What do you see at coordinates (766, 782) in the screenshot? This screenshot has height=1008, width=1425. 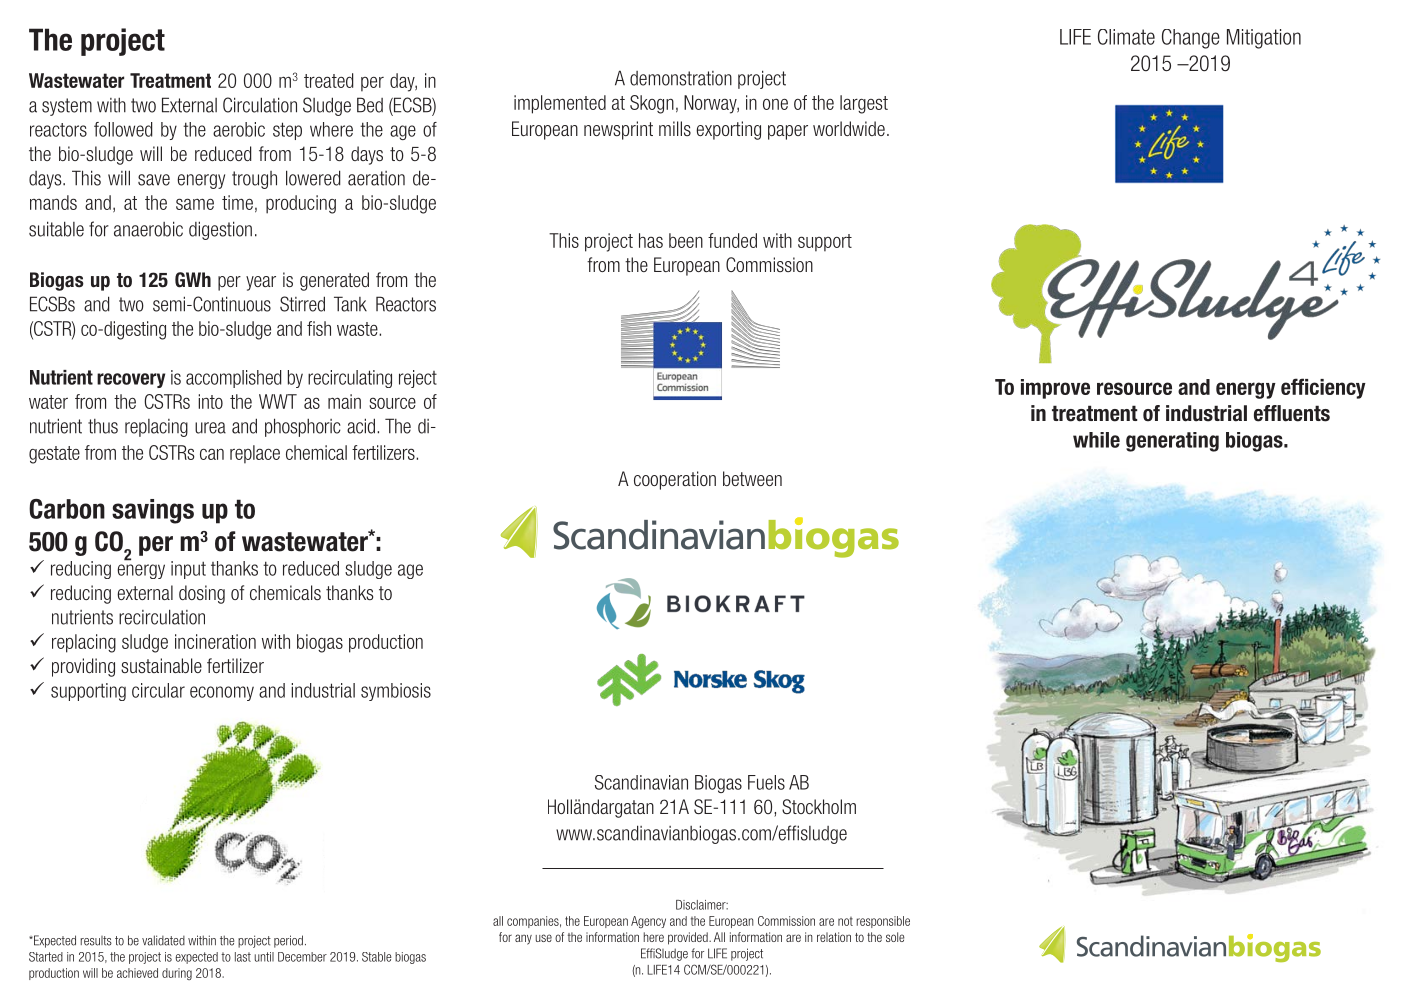 I see `Fuels` at bounding box center [766, 782].
